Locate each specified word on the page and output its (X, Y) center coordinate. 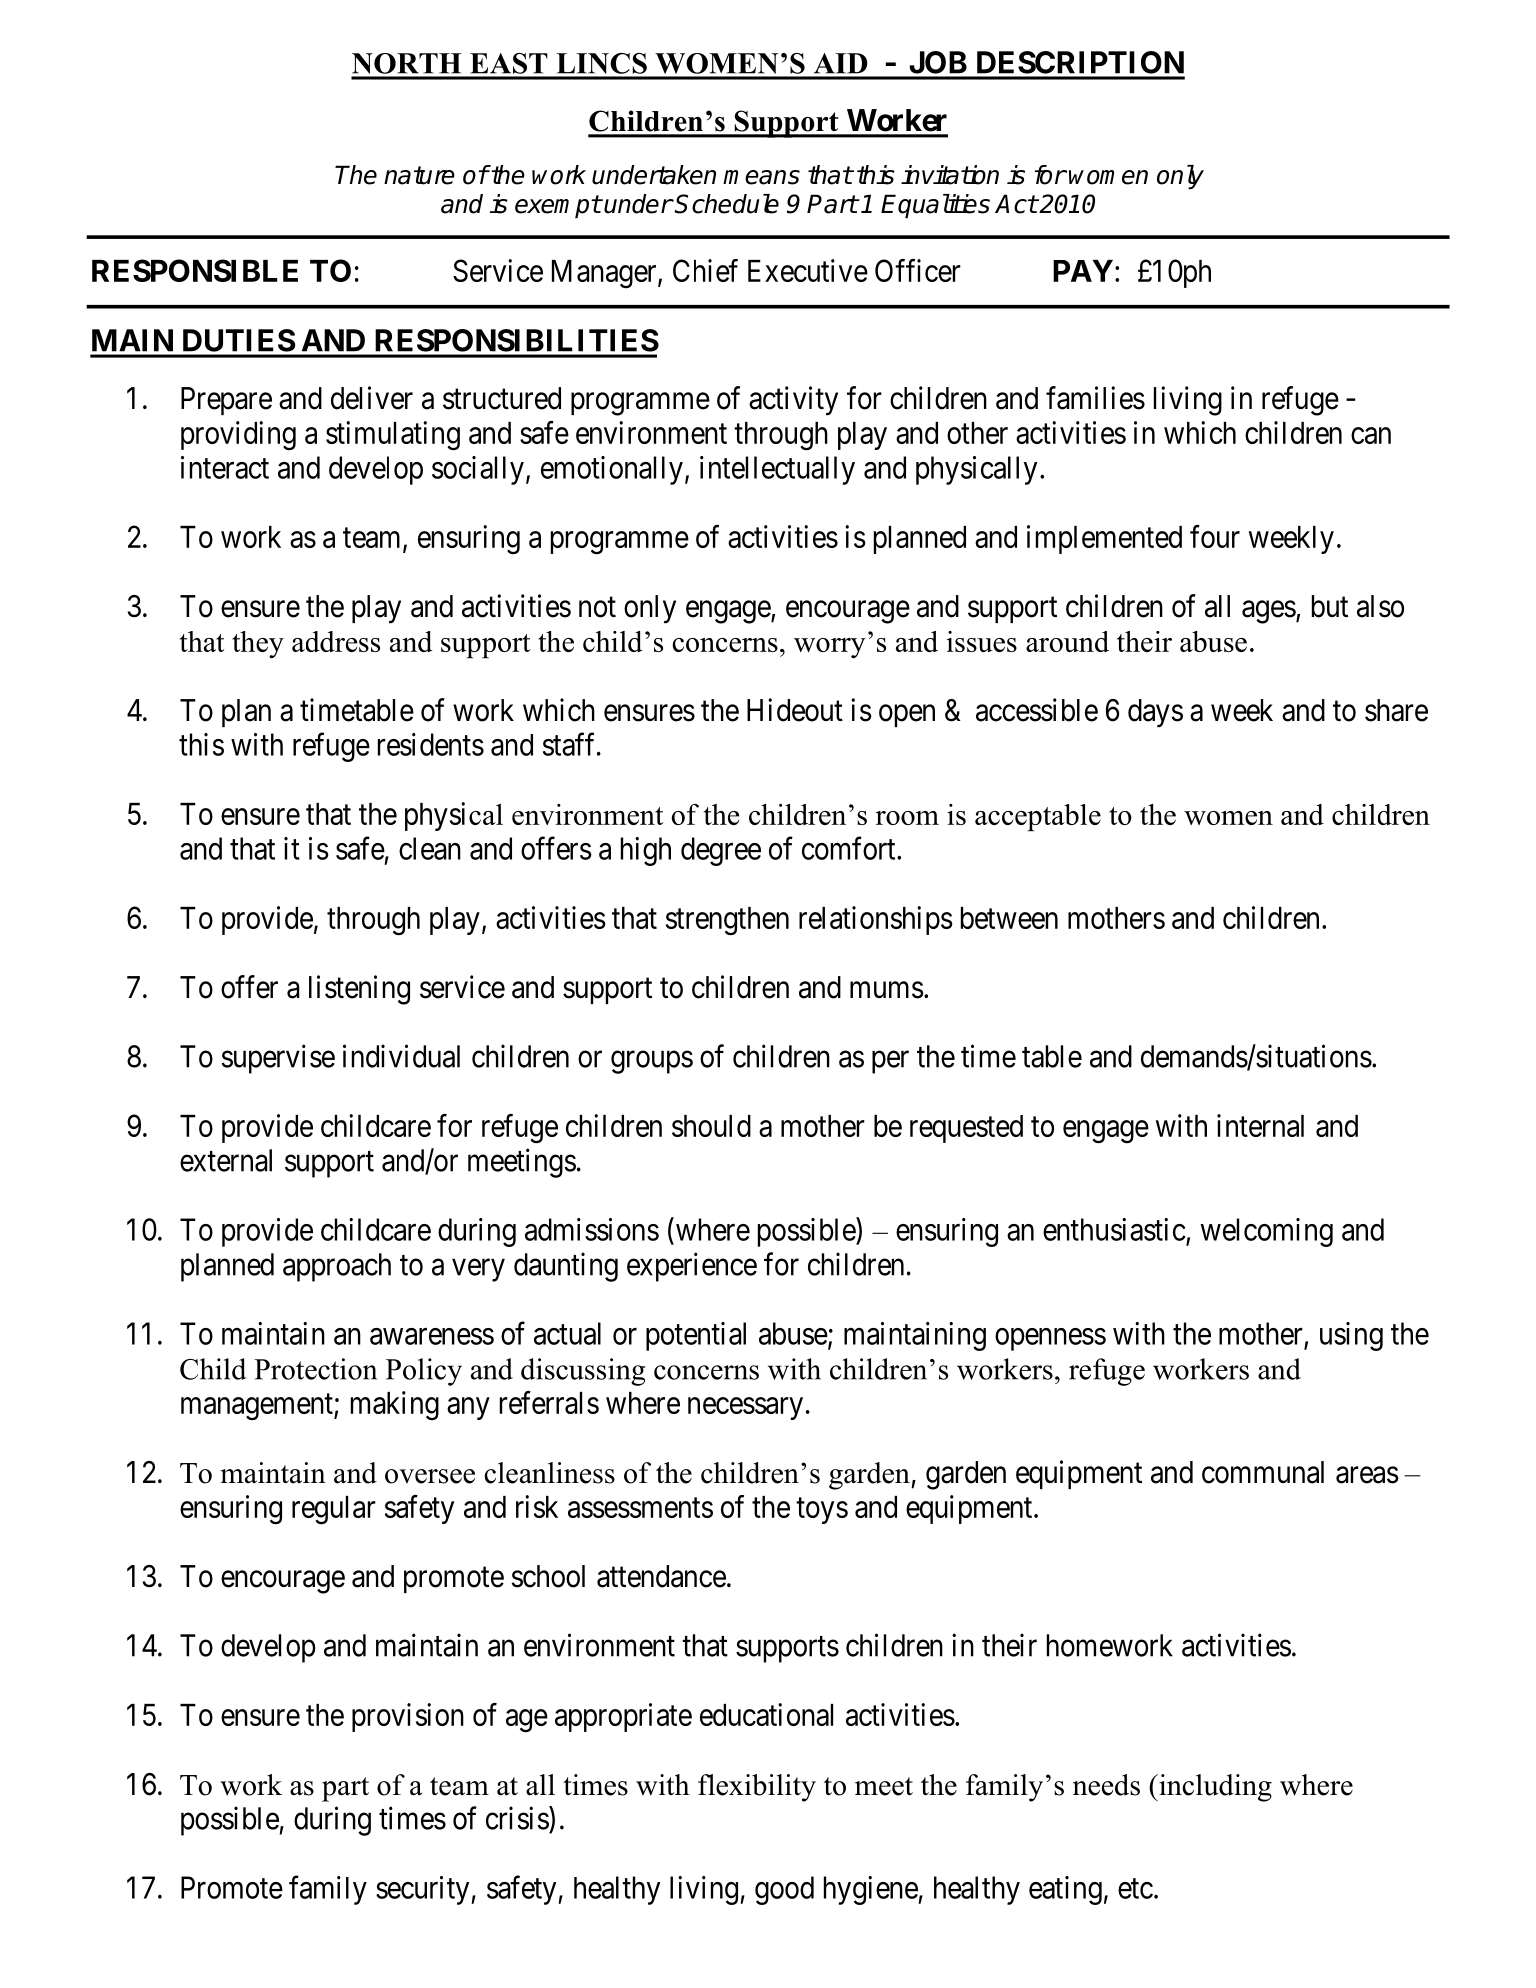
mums (887, 990)
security (424, 1890)
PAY (1083, 271)
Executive (808, 270)
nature (419, 175)
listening (359, 990)
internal (1260, 1125)
